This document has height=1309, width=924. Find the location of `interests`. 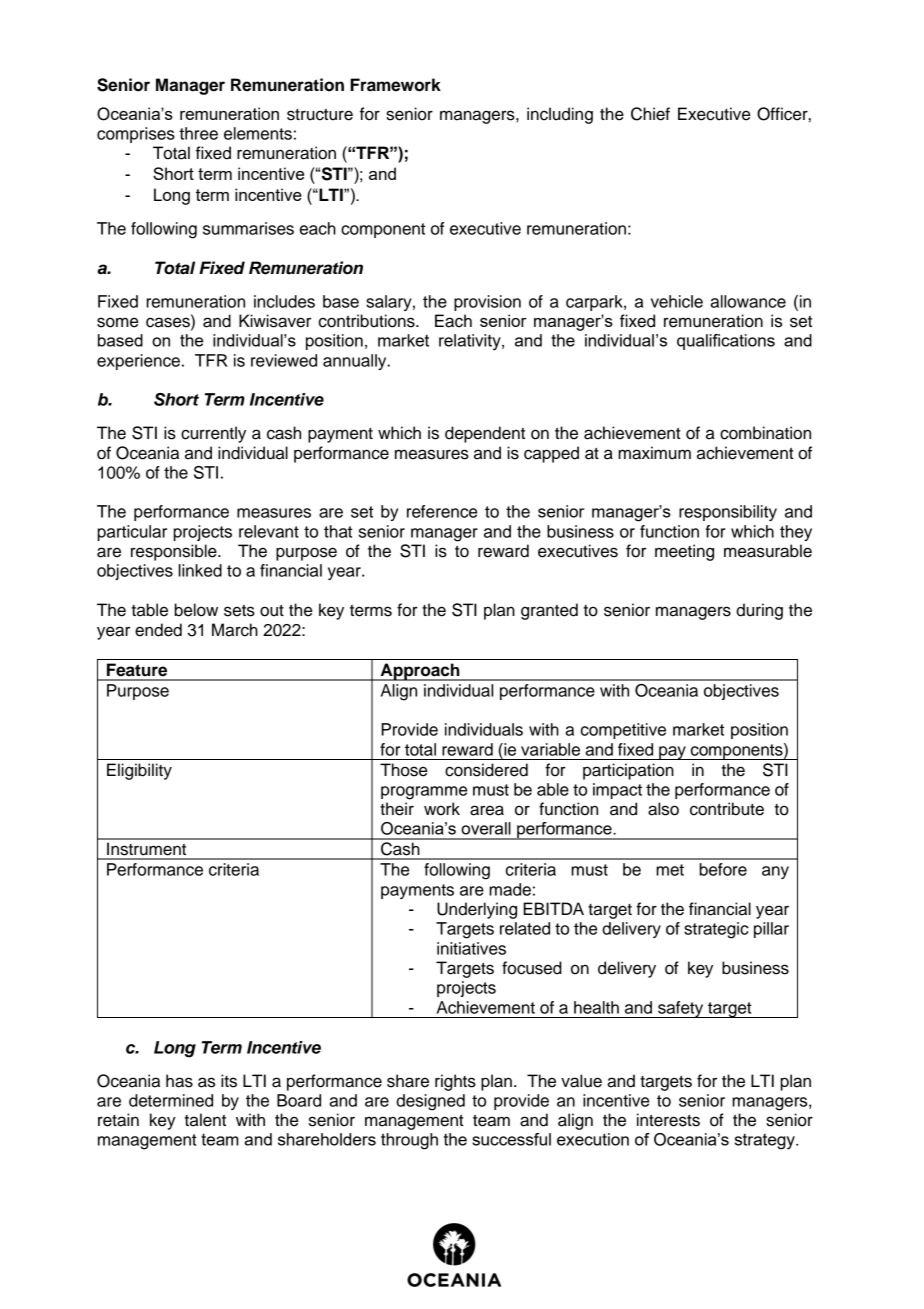

interests is located at coordinates (668, 1120).
